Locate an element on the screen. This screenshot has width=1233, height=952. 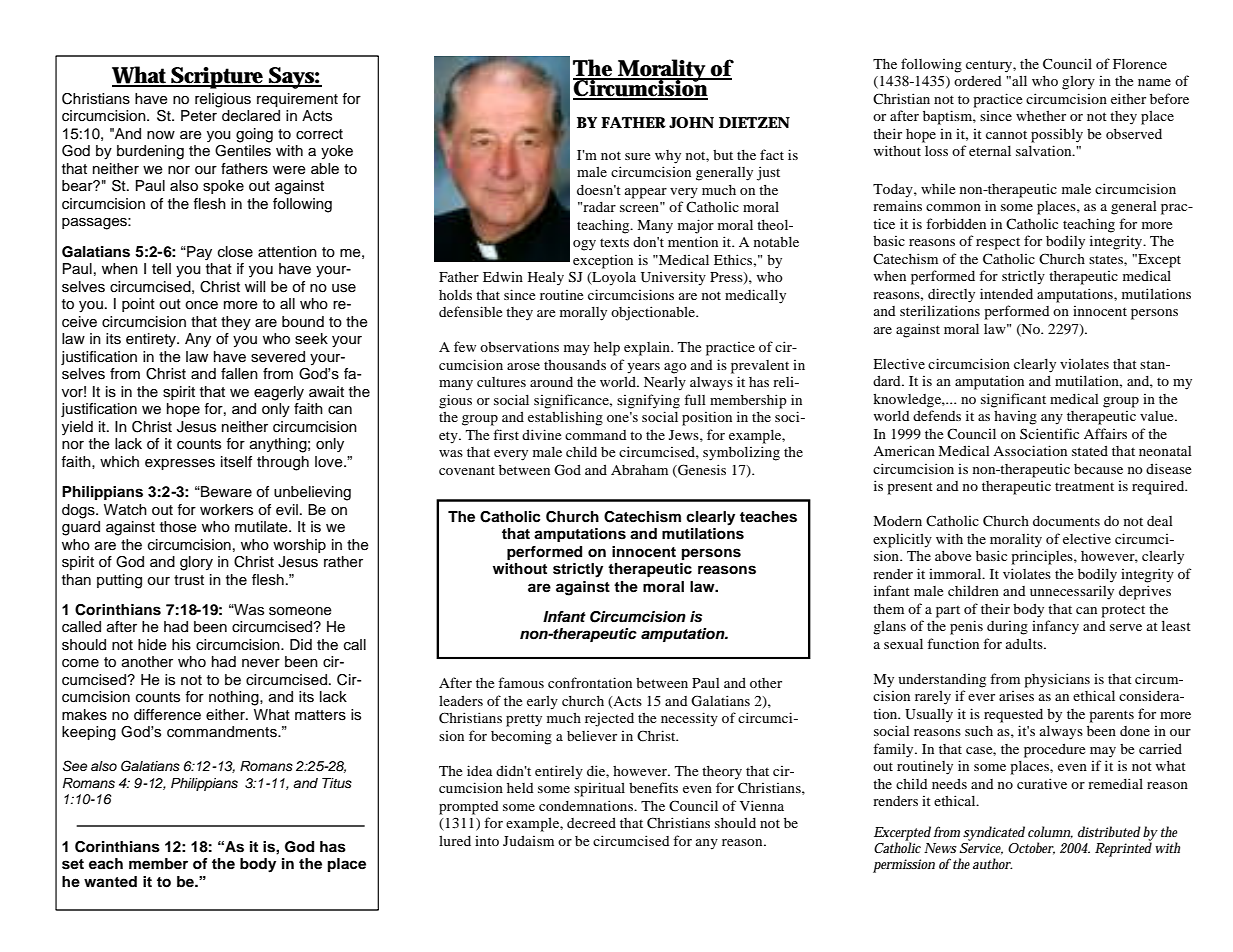
JOHN is located at coordinates (691, 122).
